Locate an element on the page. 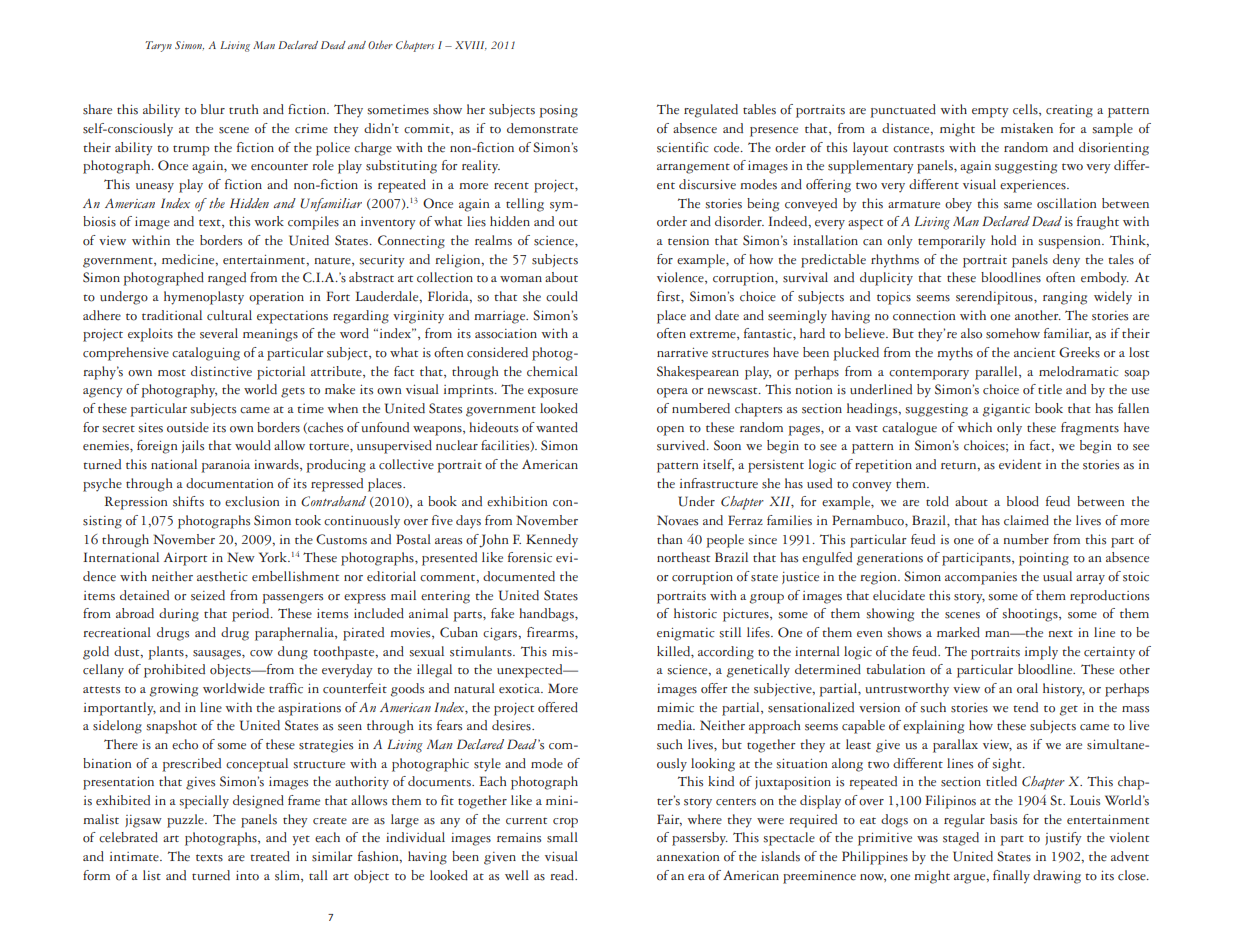 This image has width=1233, height=952. treated is located at coordinates (270, 856).
